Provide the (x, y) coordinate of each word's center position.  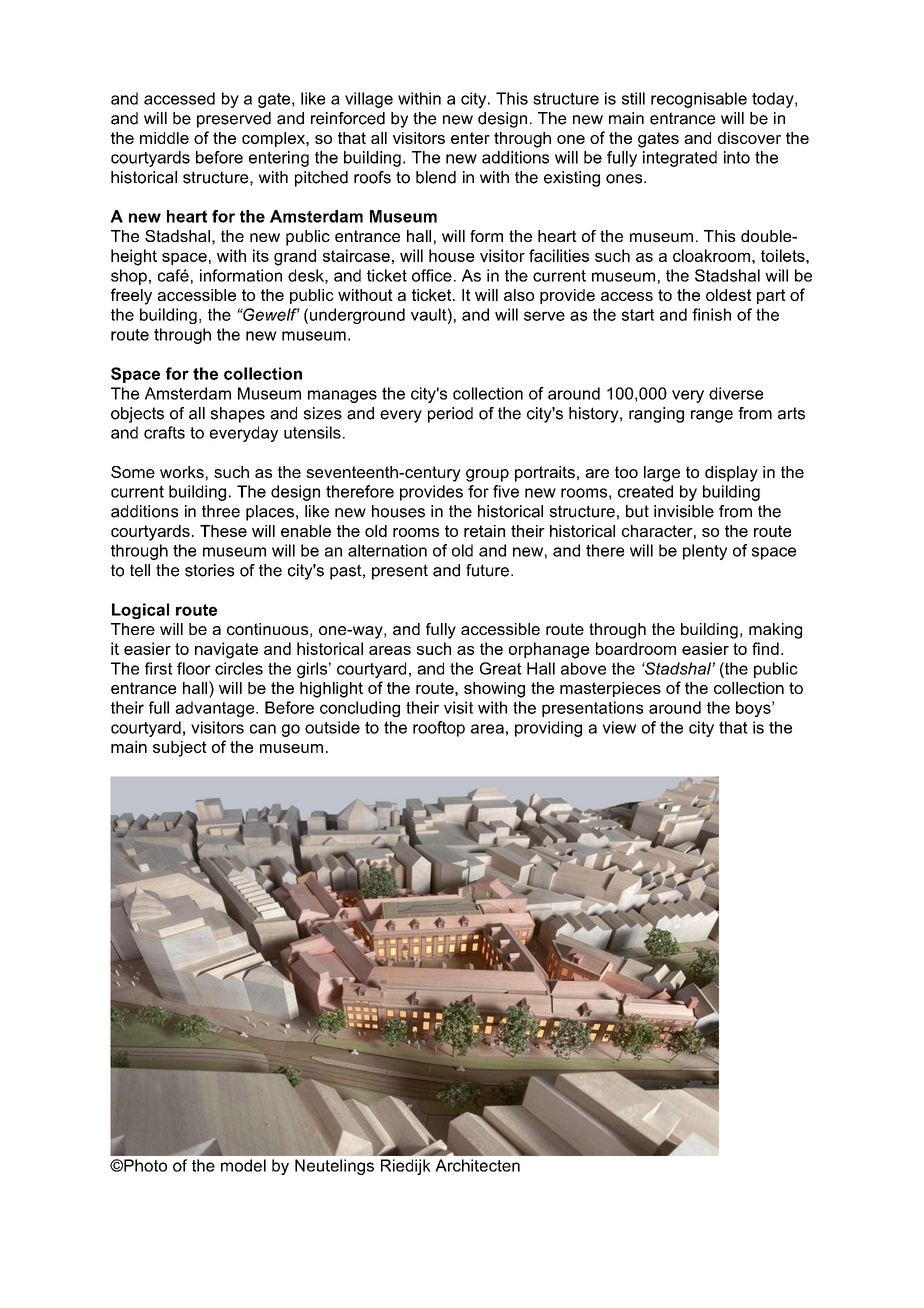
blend (436, 177)
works (182, 472)
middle (164, 138)
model (243, 1165)
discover (749, 138)
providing (548, 729)
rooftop (439, 729)
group (487, 475)
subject (180, 749)
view (619, 727)
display (731, 474)
